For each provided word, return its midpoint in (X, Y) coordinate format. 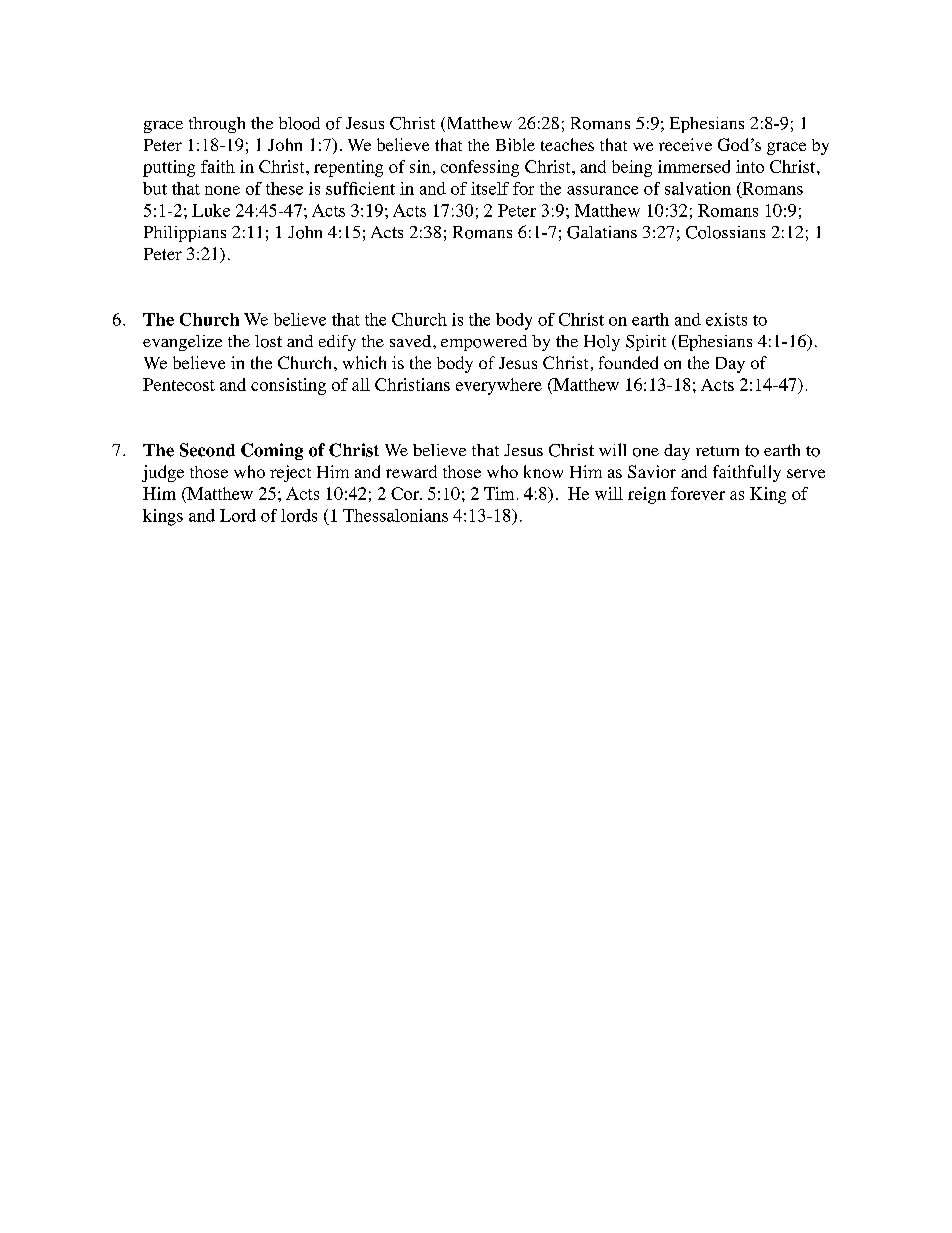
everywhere (499, 386)
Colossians (725, 232)
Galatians (602, 232)
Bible (515, 144)
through (217, 125)
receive (685, 144)
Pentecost (179, 384)
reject (290, 473)
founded (628, 362)
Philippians (185, 234)
